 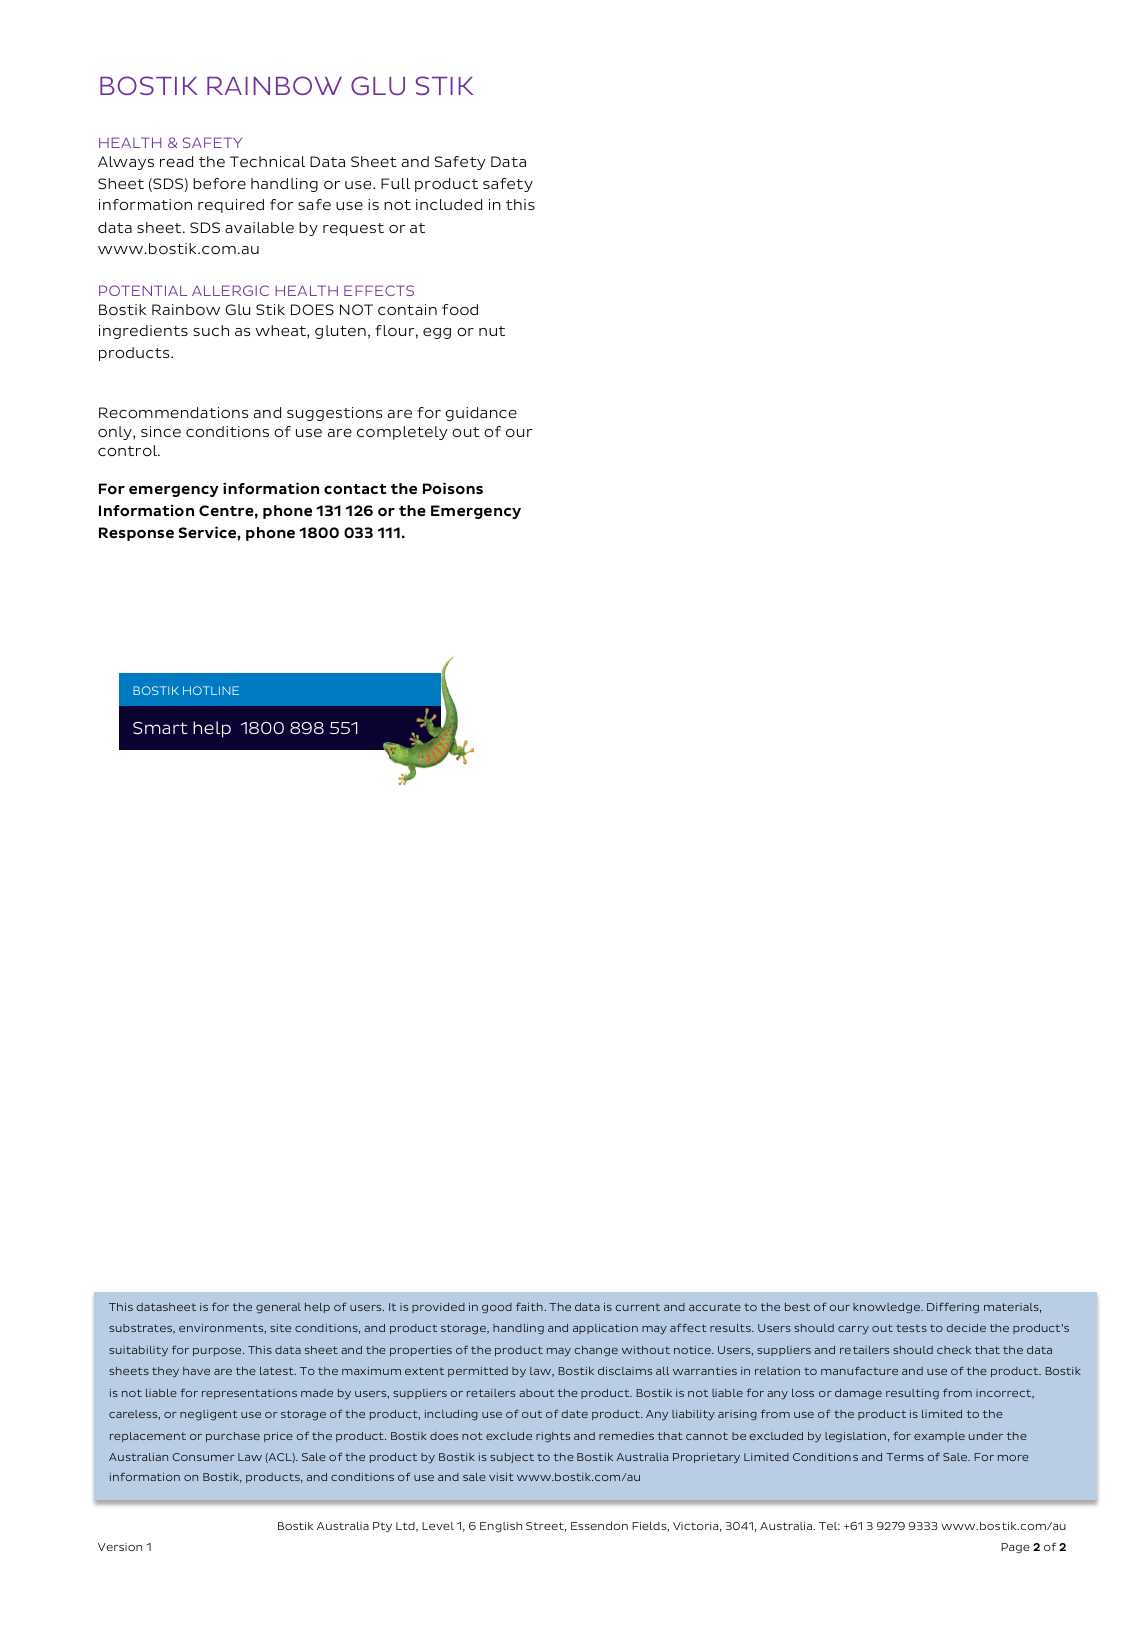 What do you see at coordinates (211, 690) in the screenshot?
I see `HOTLINE` at bounding box center [211, 690].
